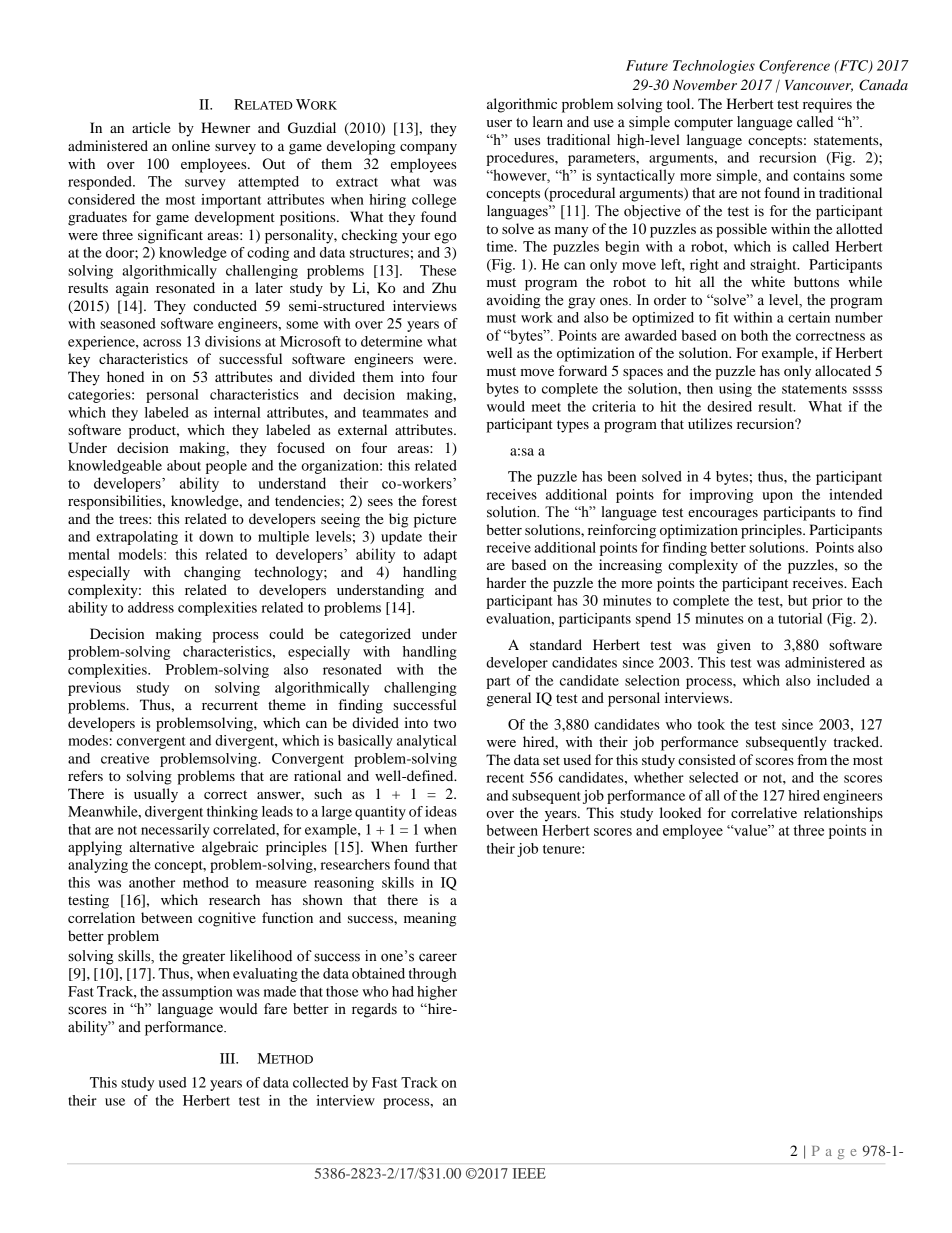 The width and height of the screenshot is (952, 1233). What do you see at coordinates (764, 812) in the screenshot?
I see `correlative` at bounding box center [764, 812].
